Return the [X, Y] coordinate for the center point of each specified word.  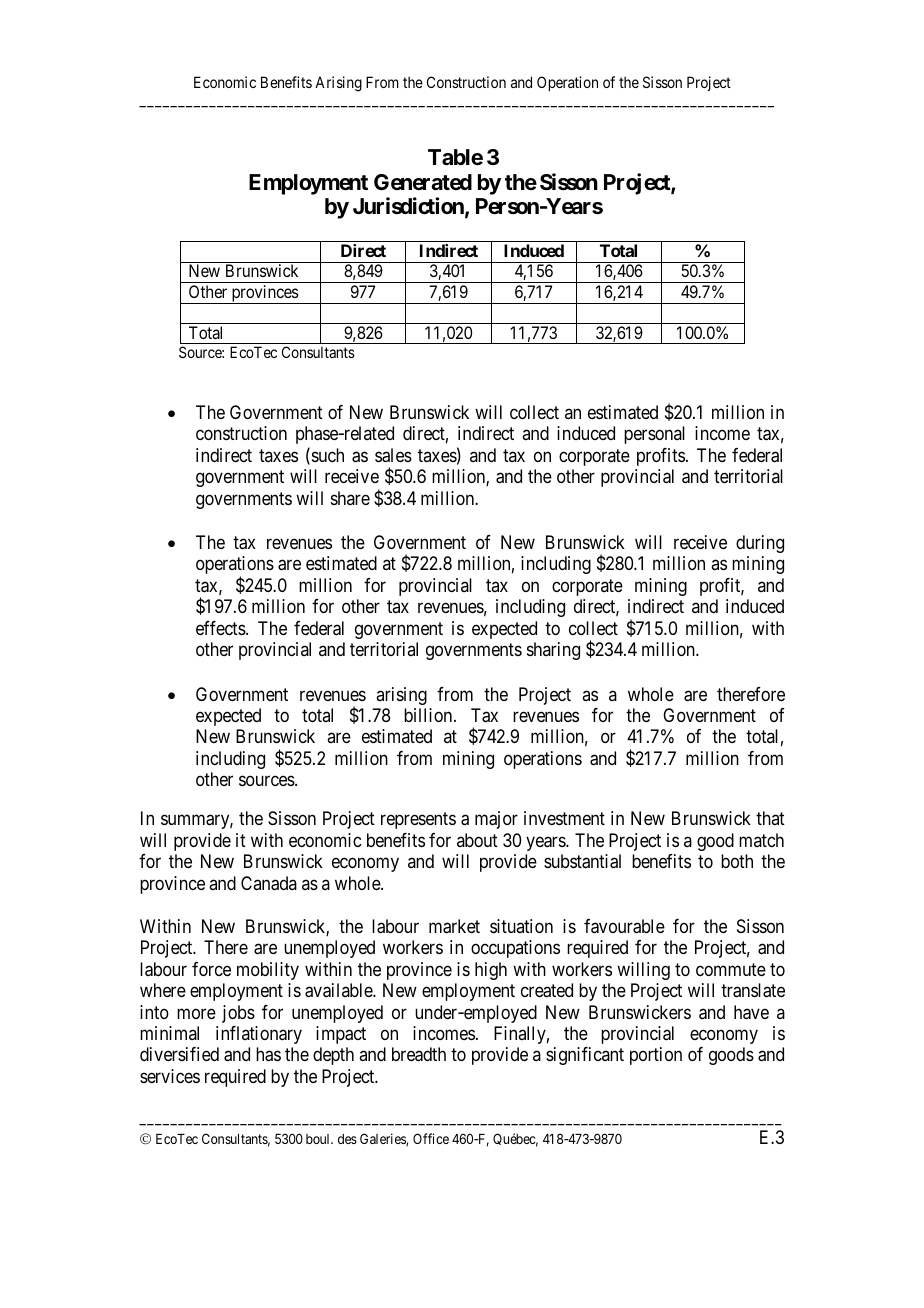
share [350, 498]
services [170, 1076]
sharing [553, 651]
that [770, 818]
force [211, 969]
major [496, 820]
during [760, 544]
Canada [269, 883]
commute [731, 969]
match [761, 840]
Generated [423, 182]
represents [418, 821]
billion [429, 715]
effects [221, 628]
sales [393, 455]
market [454, 926]
